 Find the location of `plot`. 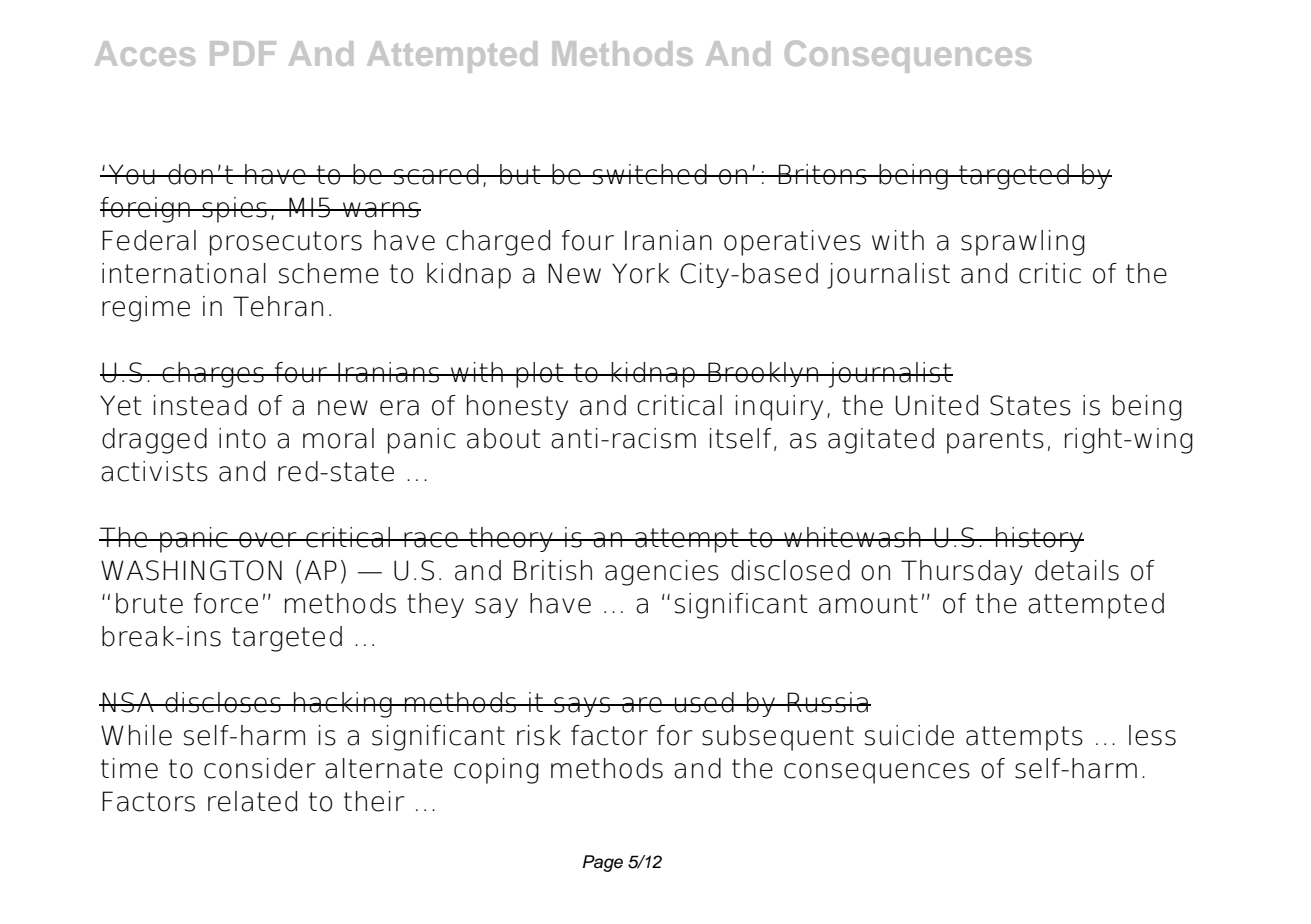

plot is located at coordinates (540, 375).
